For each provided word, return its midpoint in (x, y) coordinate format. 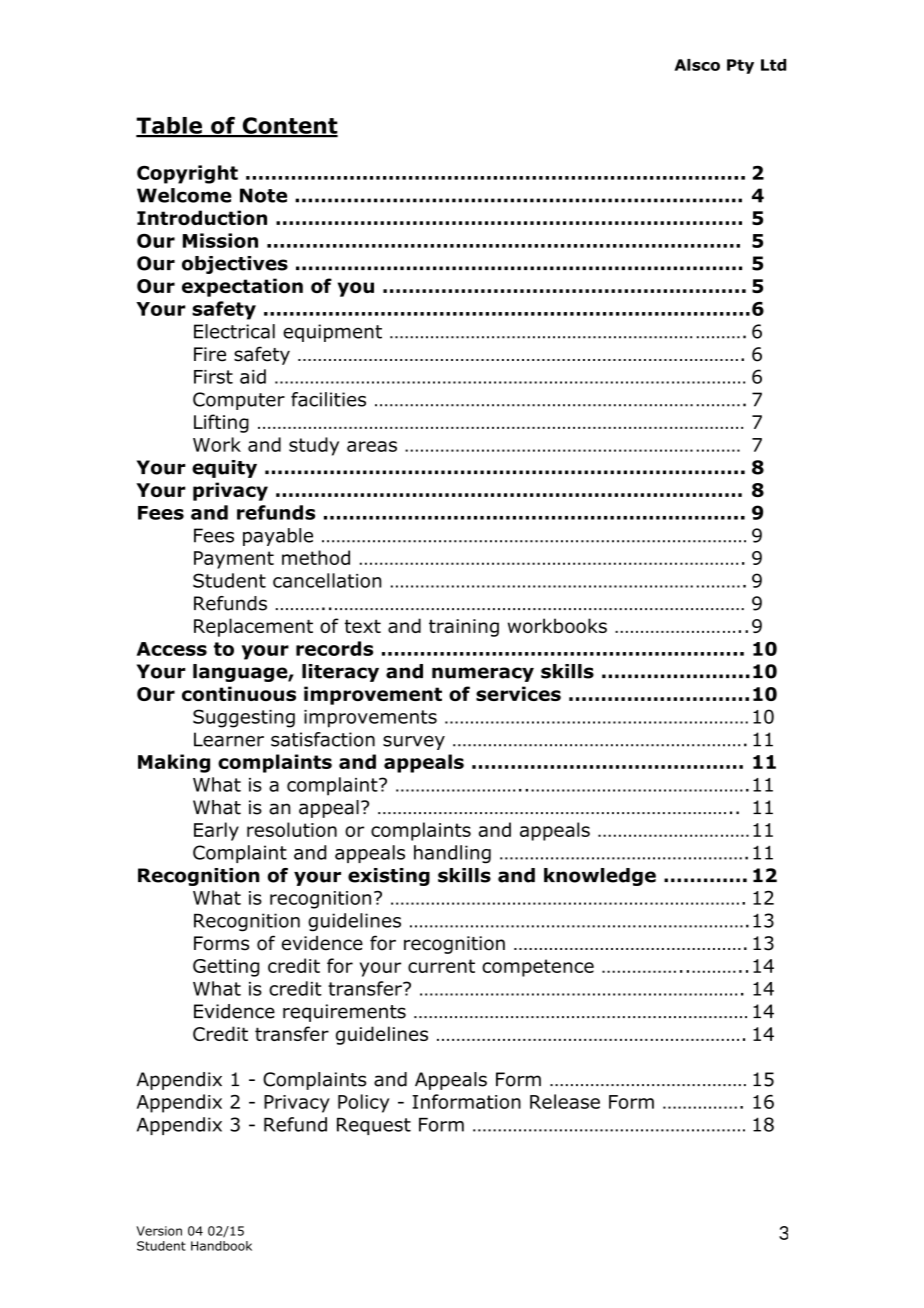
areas (372, 446)
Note (263, 195)
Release (565, 1101)
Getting (226, 968)
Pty (740, 66)
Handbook (221, 1246)
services (518, 693)
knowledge (600, 877)
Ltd (773, 65)
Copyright (187, 174)
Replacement (253, 627)
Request (374, 1126)
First (213, 377)
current (441, 966)
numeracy (483, 674)
